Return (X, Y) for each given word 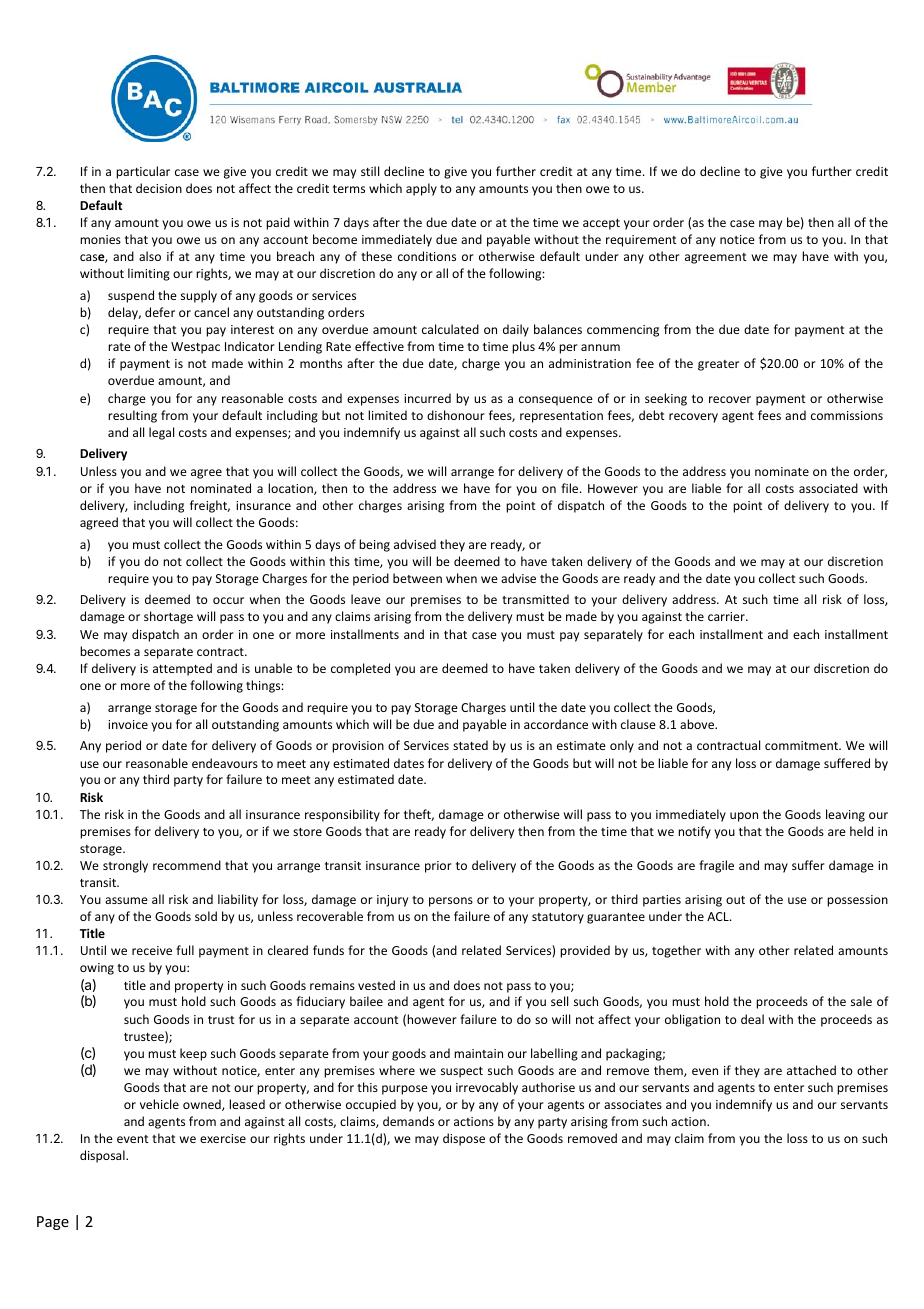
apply (421, 189)
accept (601, 224)
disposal (103, 1156)
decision (159, 188)
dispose (464, 1139)
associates (633, 1104)
